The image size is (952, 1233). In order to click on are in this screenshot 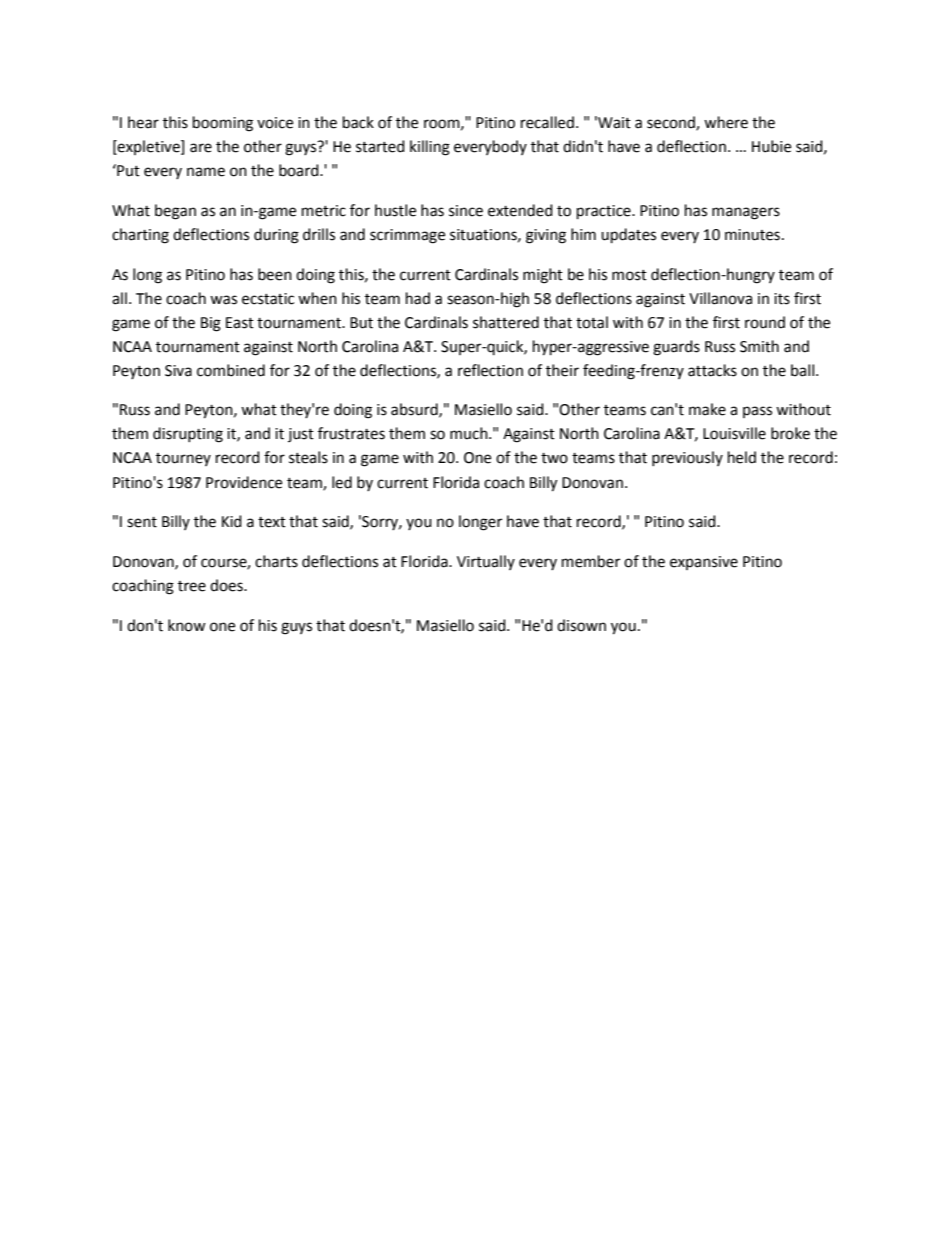, I will do `click(201, 148)`.
